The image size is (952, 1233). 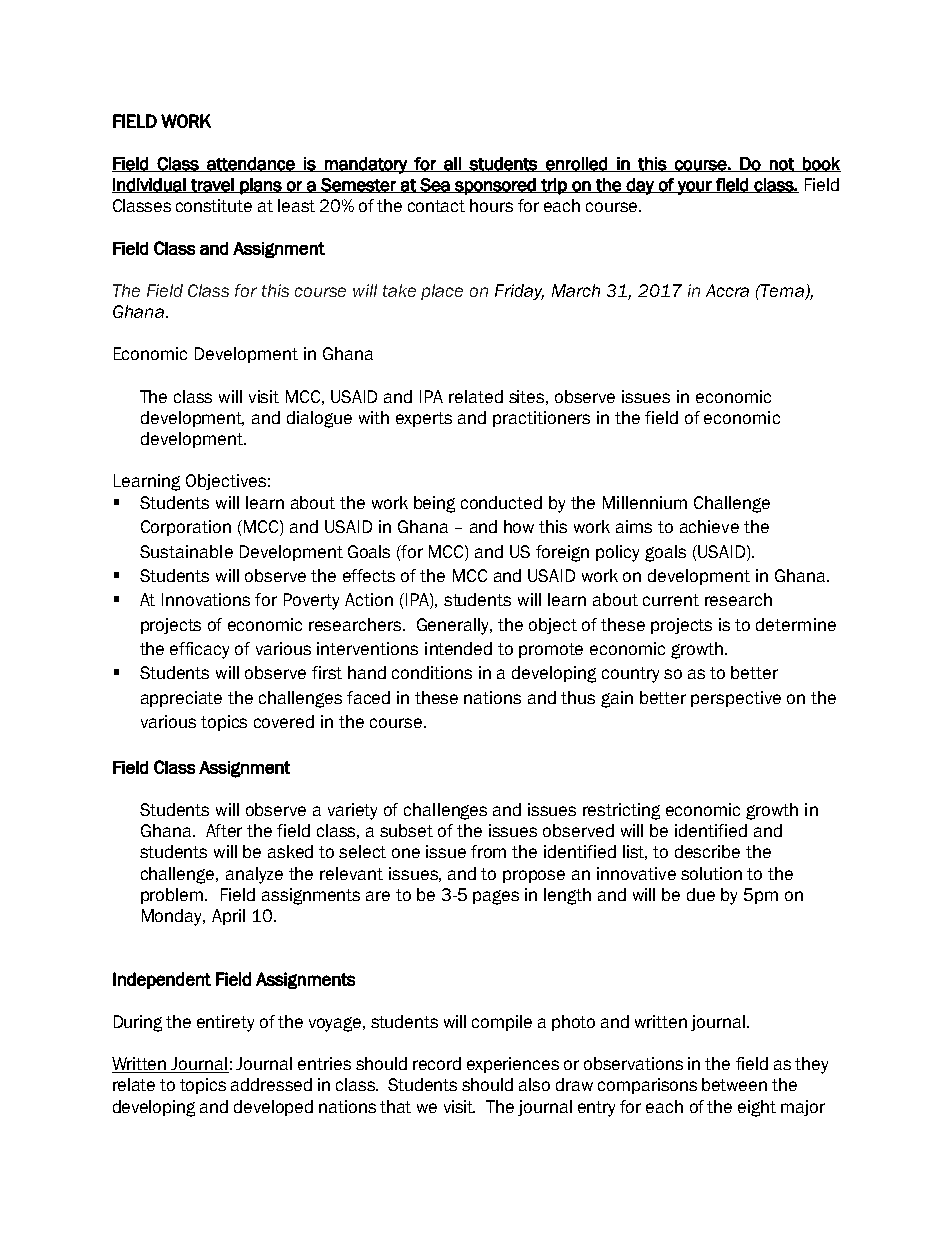 I want to click on experts, so click(x=424, y=419).
